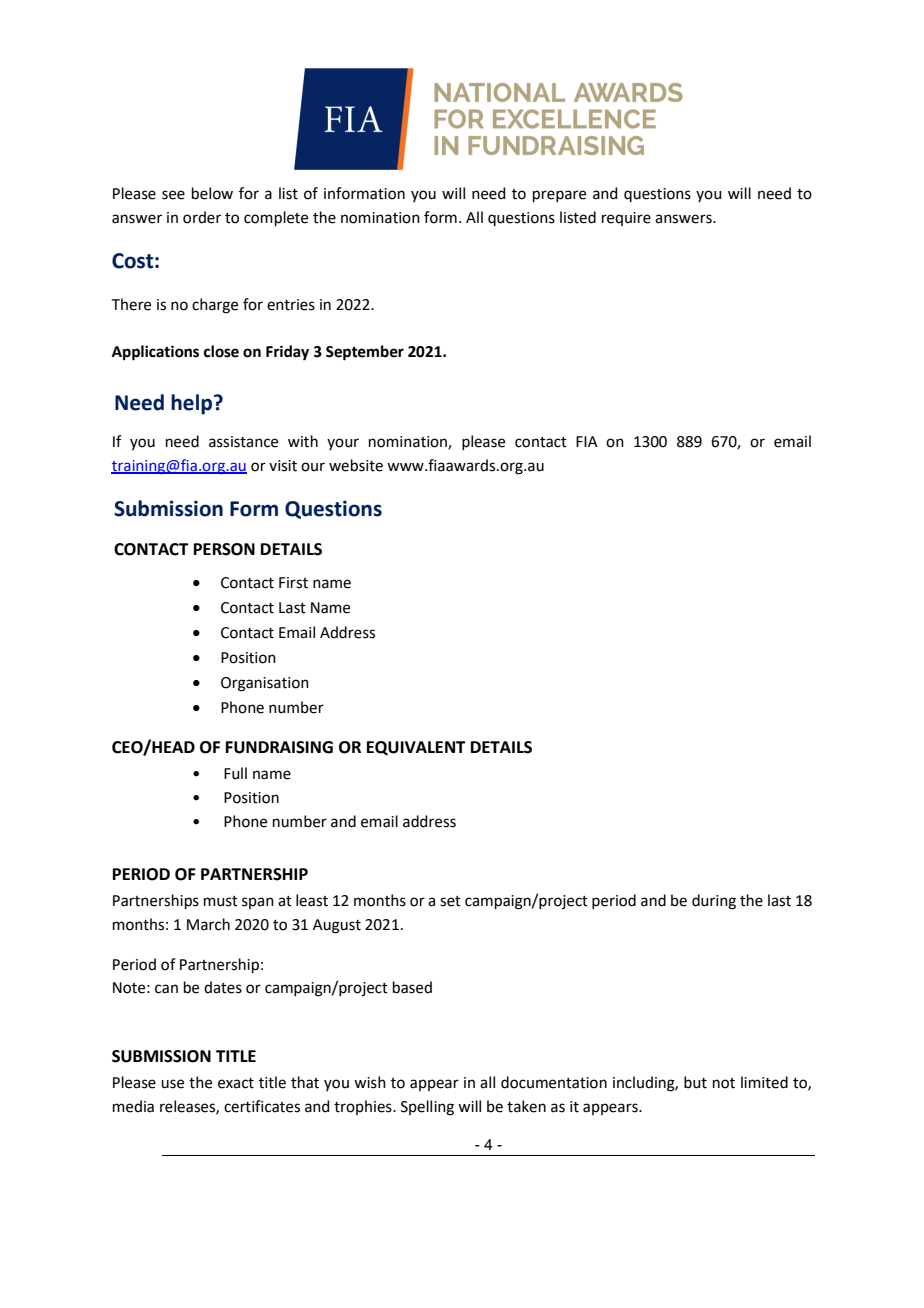 This screenshot has height=1308, width=924. What do you see at coordinates (235, 773) in the screenshot?
I see `Full` at bounding box center [235, 773].
